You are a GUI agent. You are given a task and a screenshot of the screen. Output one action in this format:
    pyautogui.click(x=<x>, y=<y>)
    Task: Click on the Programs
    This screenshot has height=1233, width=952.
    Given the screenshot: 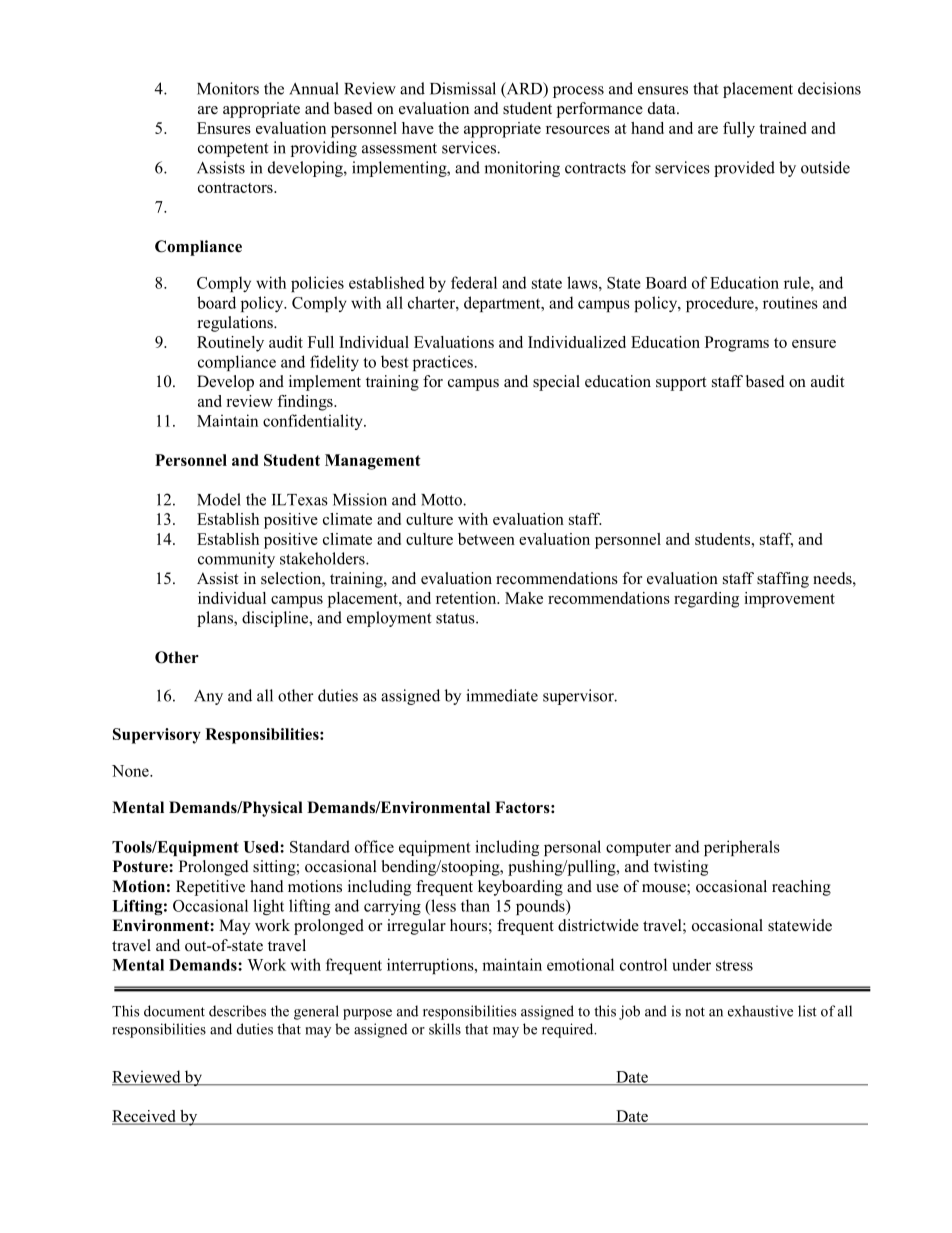 What is the action you would take?
    pyautogui.click(x=737, y=344)
